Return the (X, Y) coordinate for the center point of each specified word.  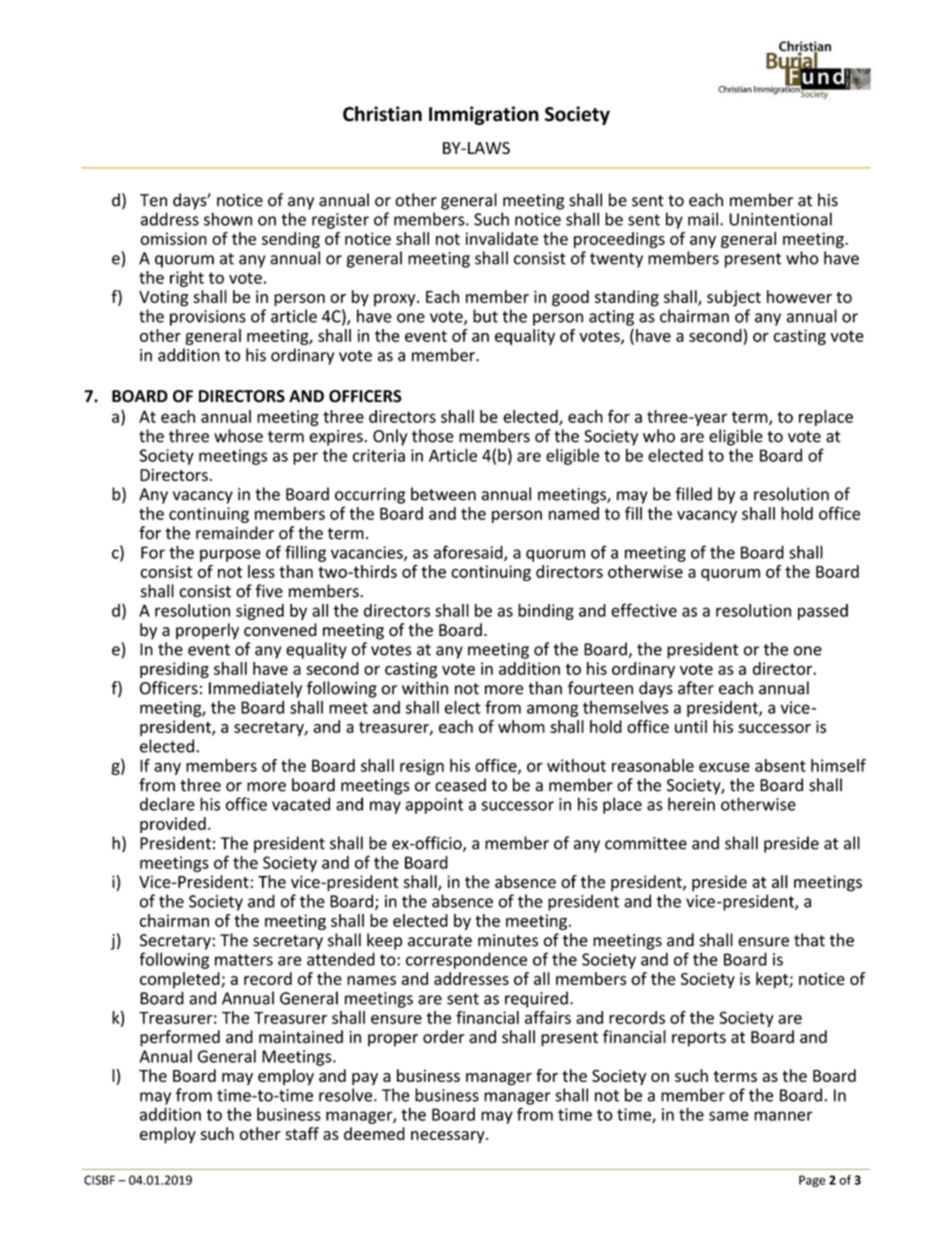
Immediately (255, 689)
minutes (508, 940)
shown (228, 219)
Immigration (484, 115)
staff (302, 1133)
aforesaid (469, 553)
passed (823, 612)
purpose (230, 555)
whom (521, 726)
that (809, 940)
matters (244, 960)
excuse (724, 767)
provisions (208, 318)
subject (734, 298)
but (485, 316)
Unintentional (780, 219)
